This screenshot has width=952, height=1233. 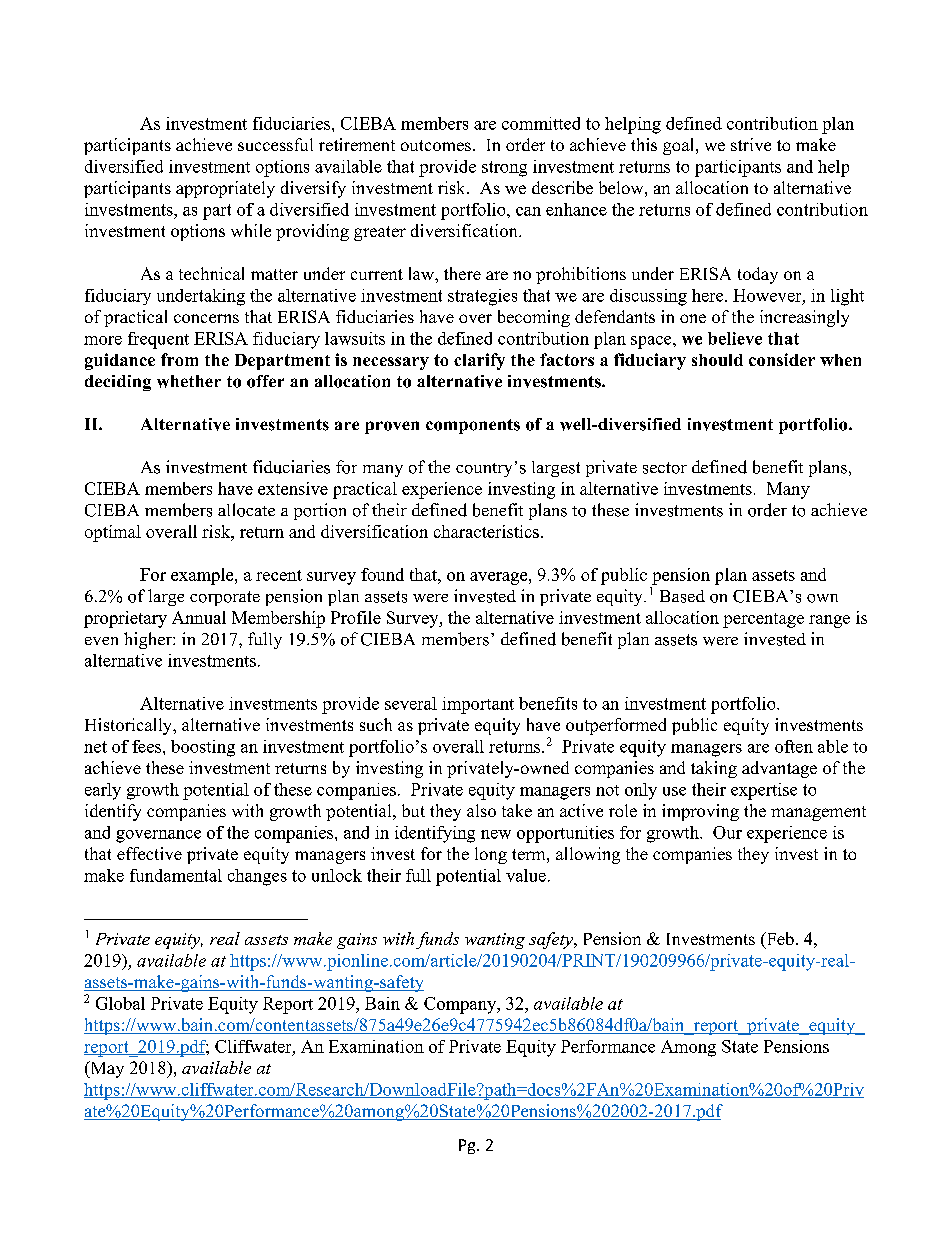 I want to click on Annual, so click(x=199, y=617).
